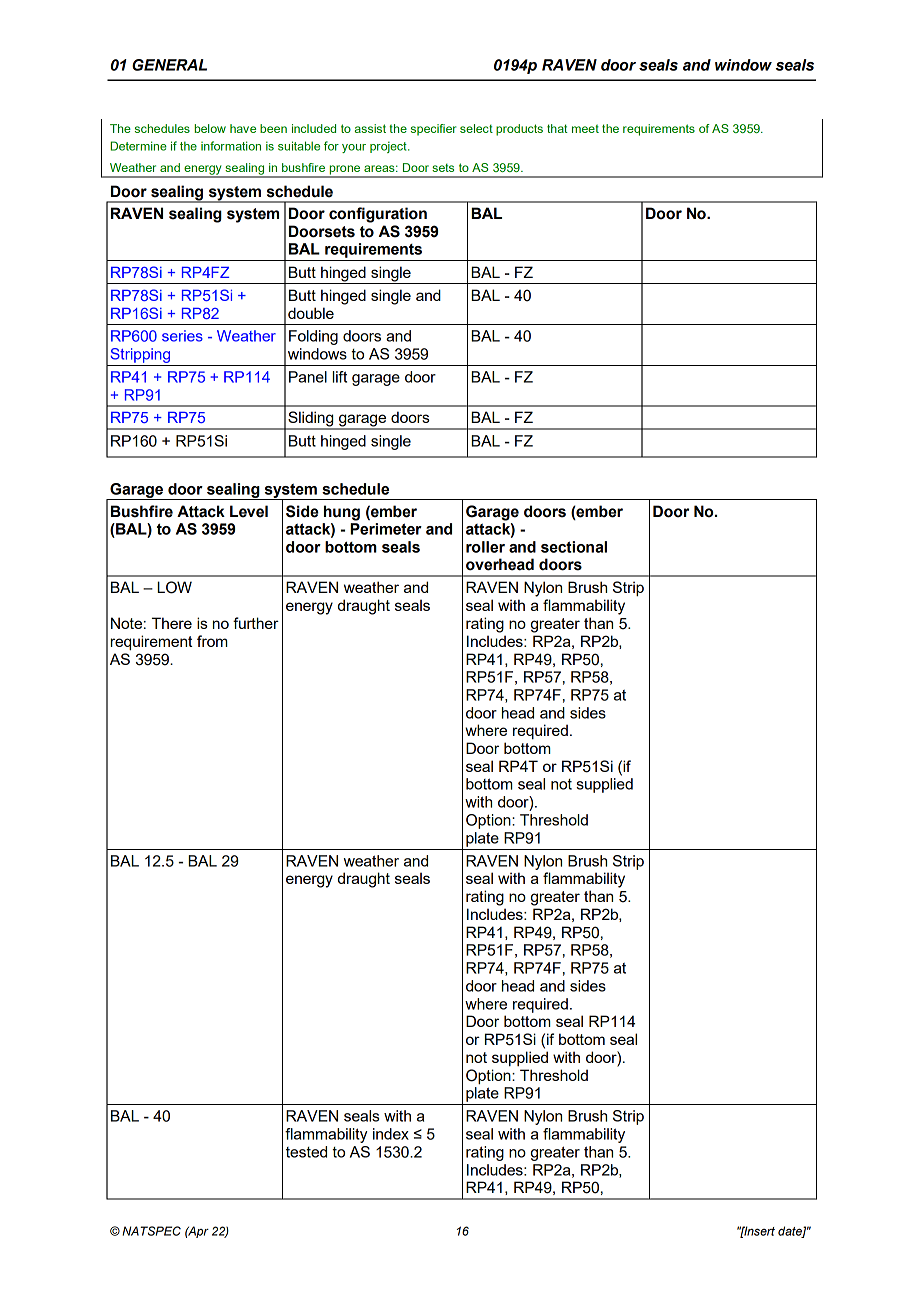 This screenshot has height=1308, width=924. Describe the element at coordinates (210, 128) in the screenshot. I see `below` at that location.
